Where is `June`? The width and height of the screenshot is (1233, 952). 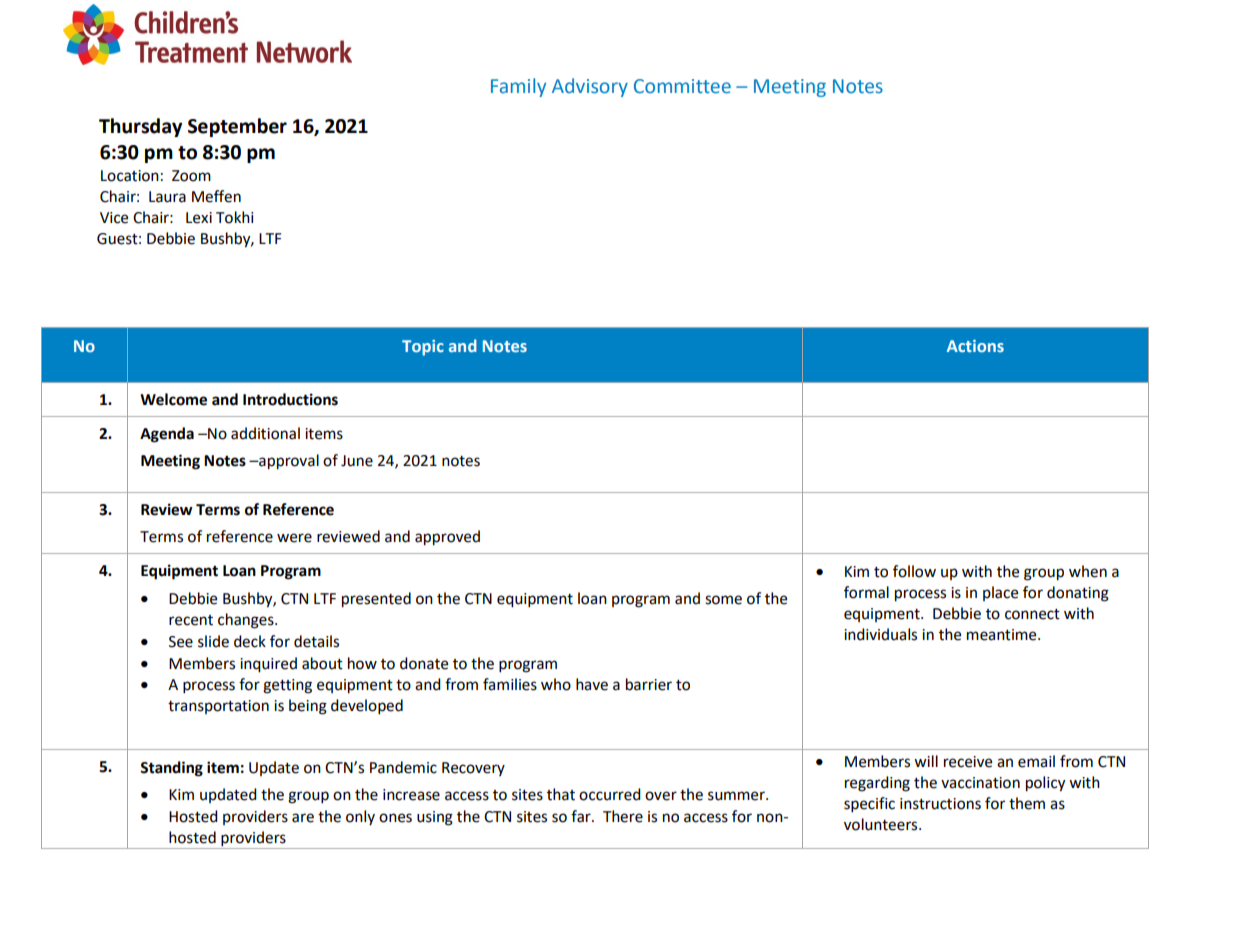 June is located at coordinates (357, 461).
